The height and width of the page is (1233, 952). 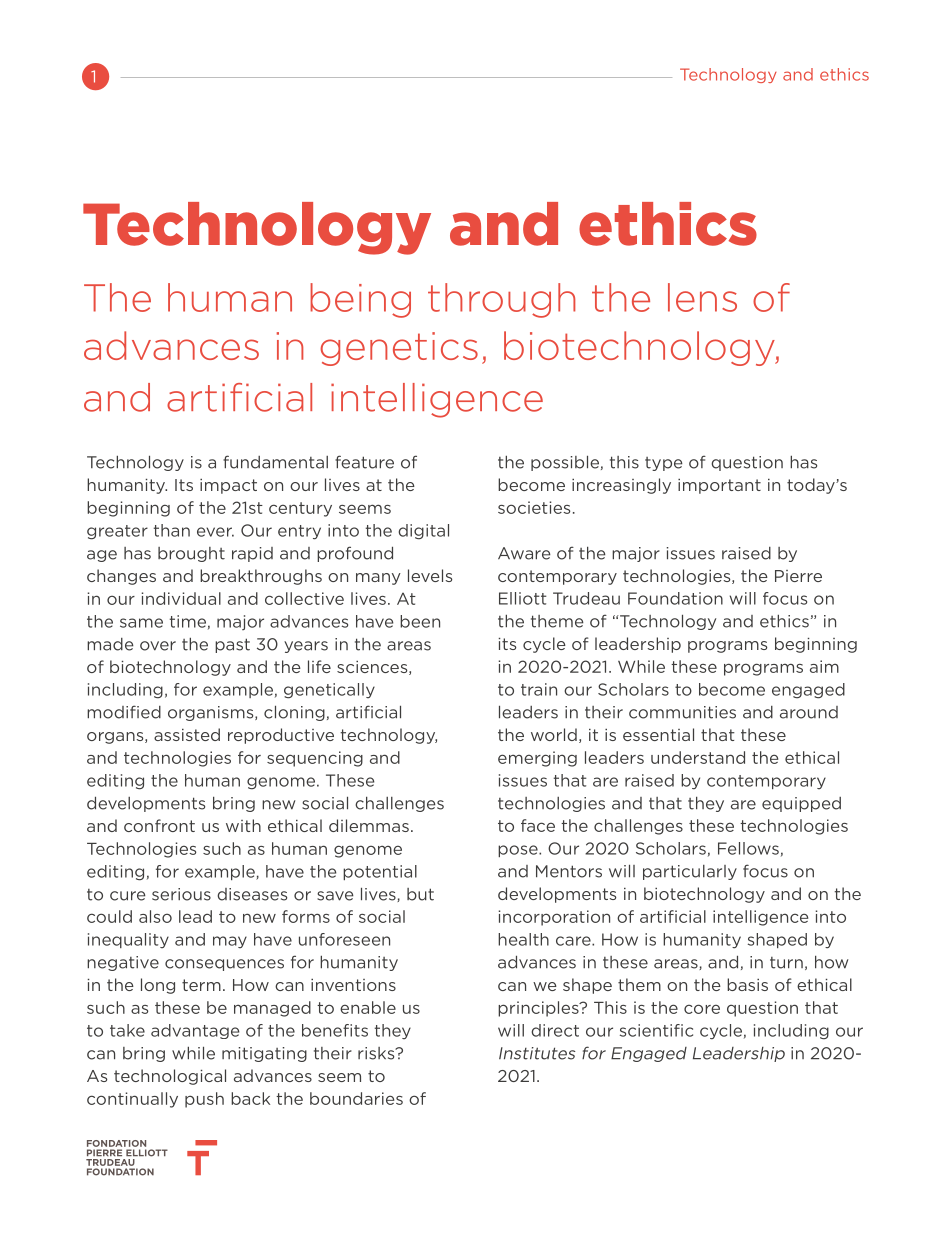 I want to click on technological, so click(x=170, y=1077).
